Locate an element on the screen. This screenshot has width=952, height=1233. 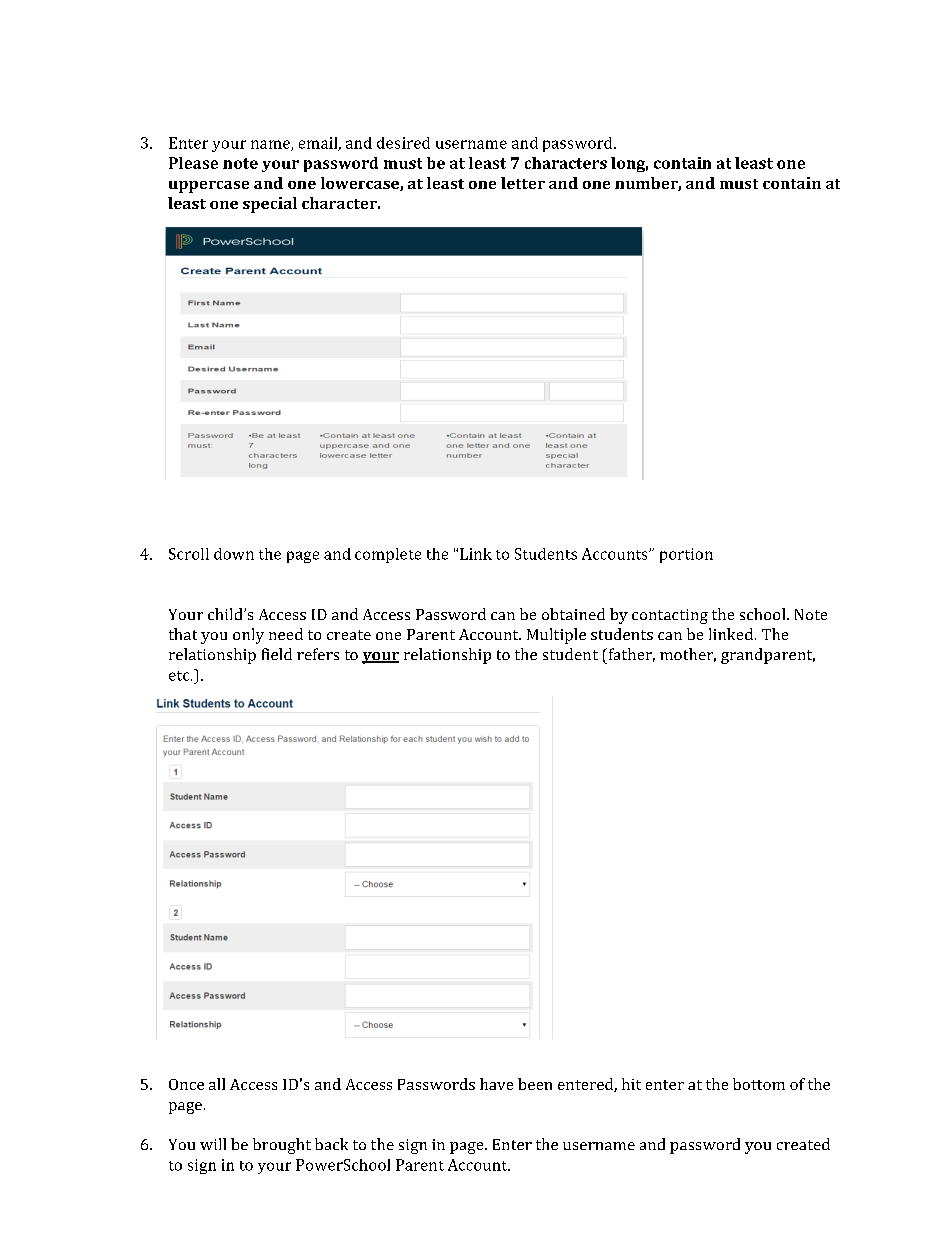
brought is located at coordinates (282, 1146).
